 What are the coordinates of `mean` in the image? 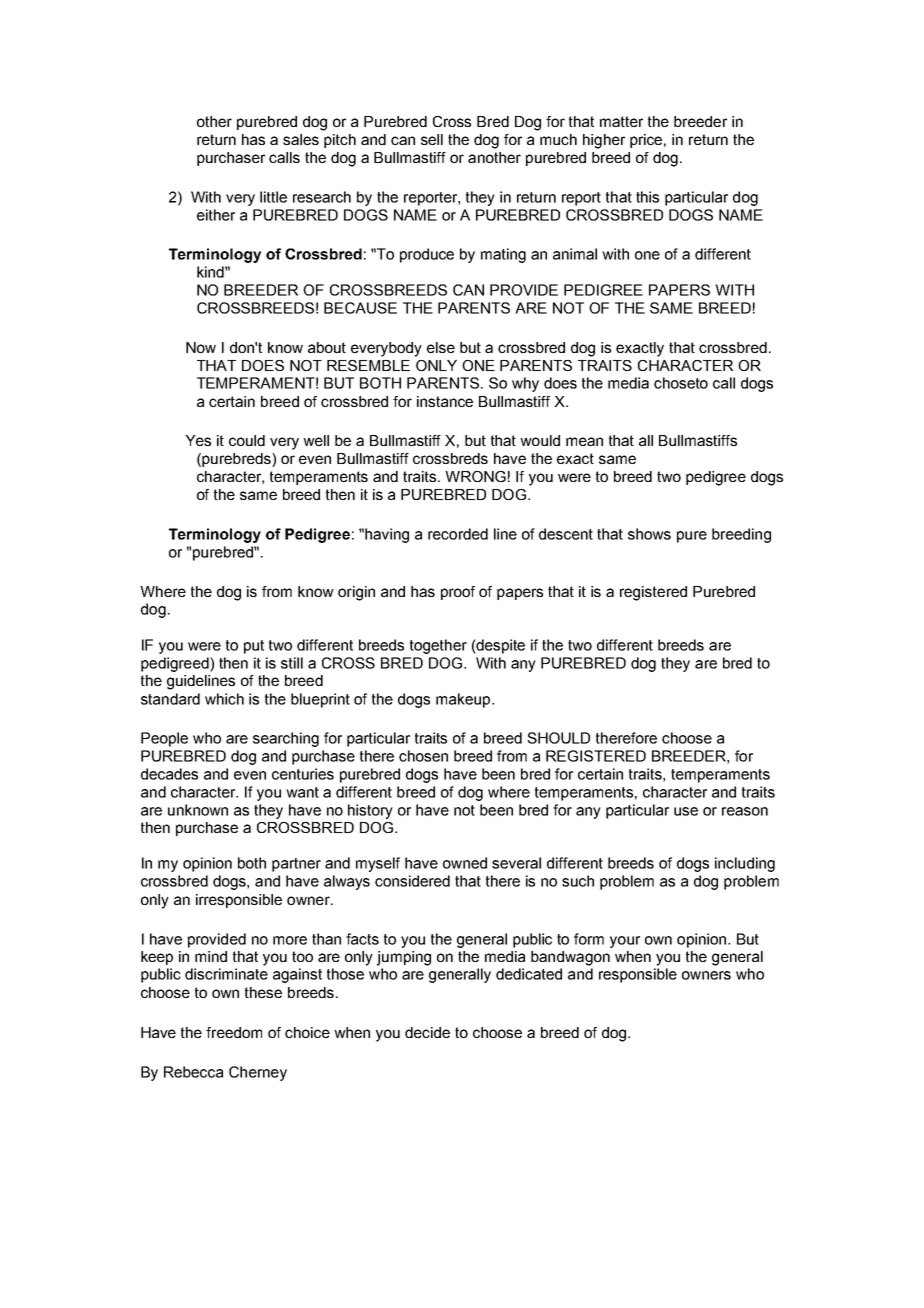 It's located at (584, 441).
